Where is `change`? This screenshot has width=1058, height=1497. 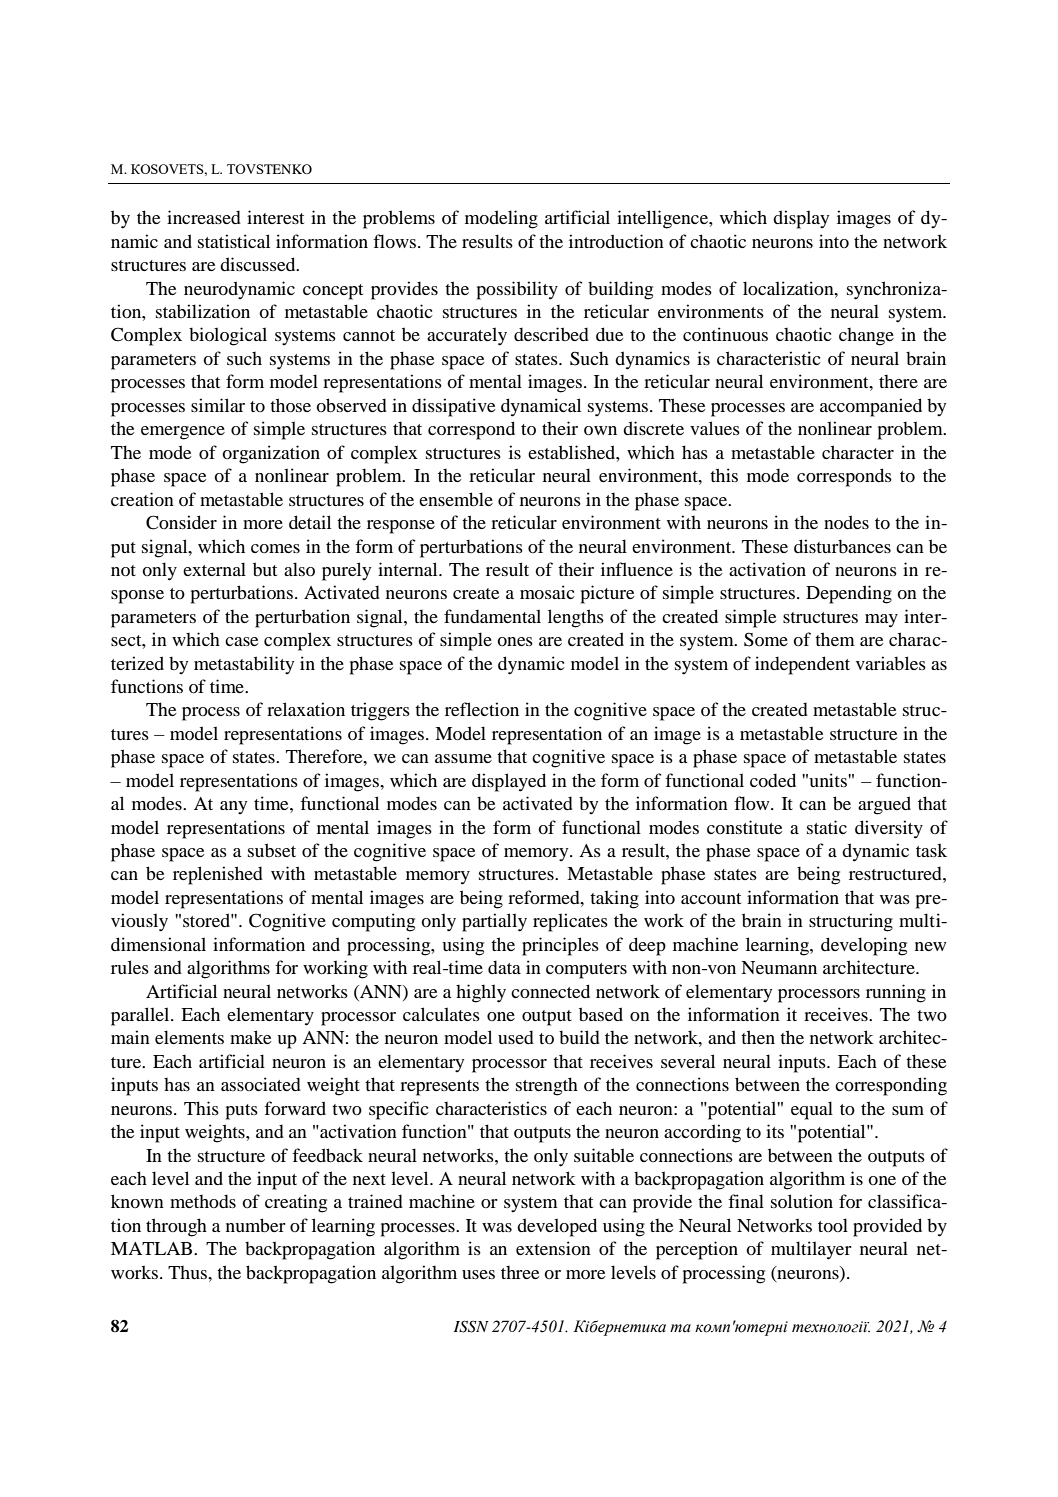 change is located at coordinates (866, 337).
